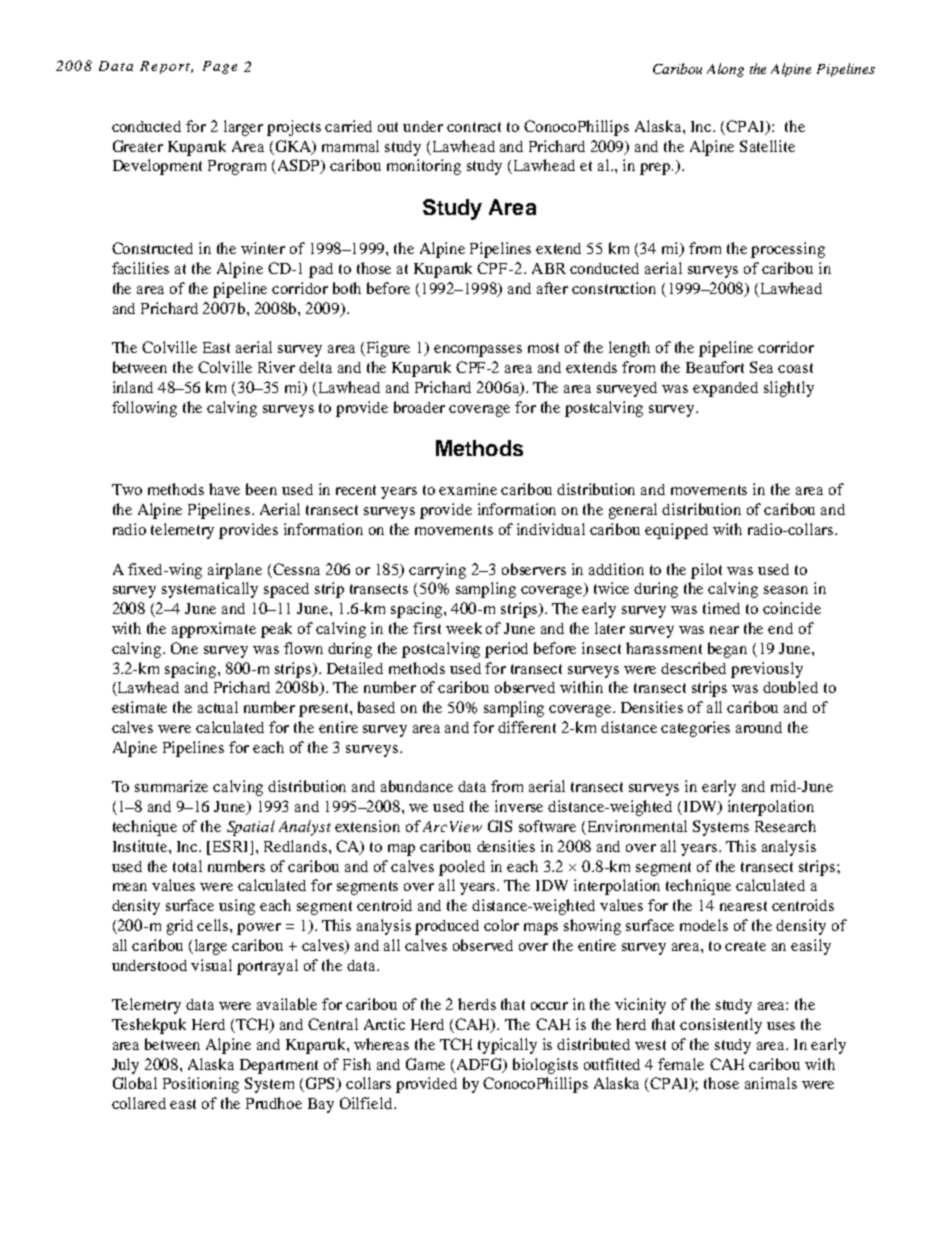 Image resolution: width=952 pixels, height=1233 pixels. What do you see at coordinates (725, 70) in the screenshot?
I see `Along` at bounding box center [725, 70].
